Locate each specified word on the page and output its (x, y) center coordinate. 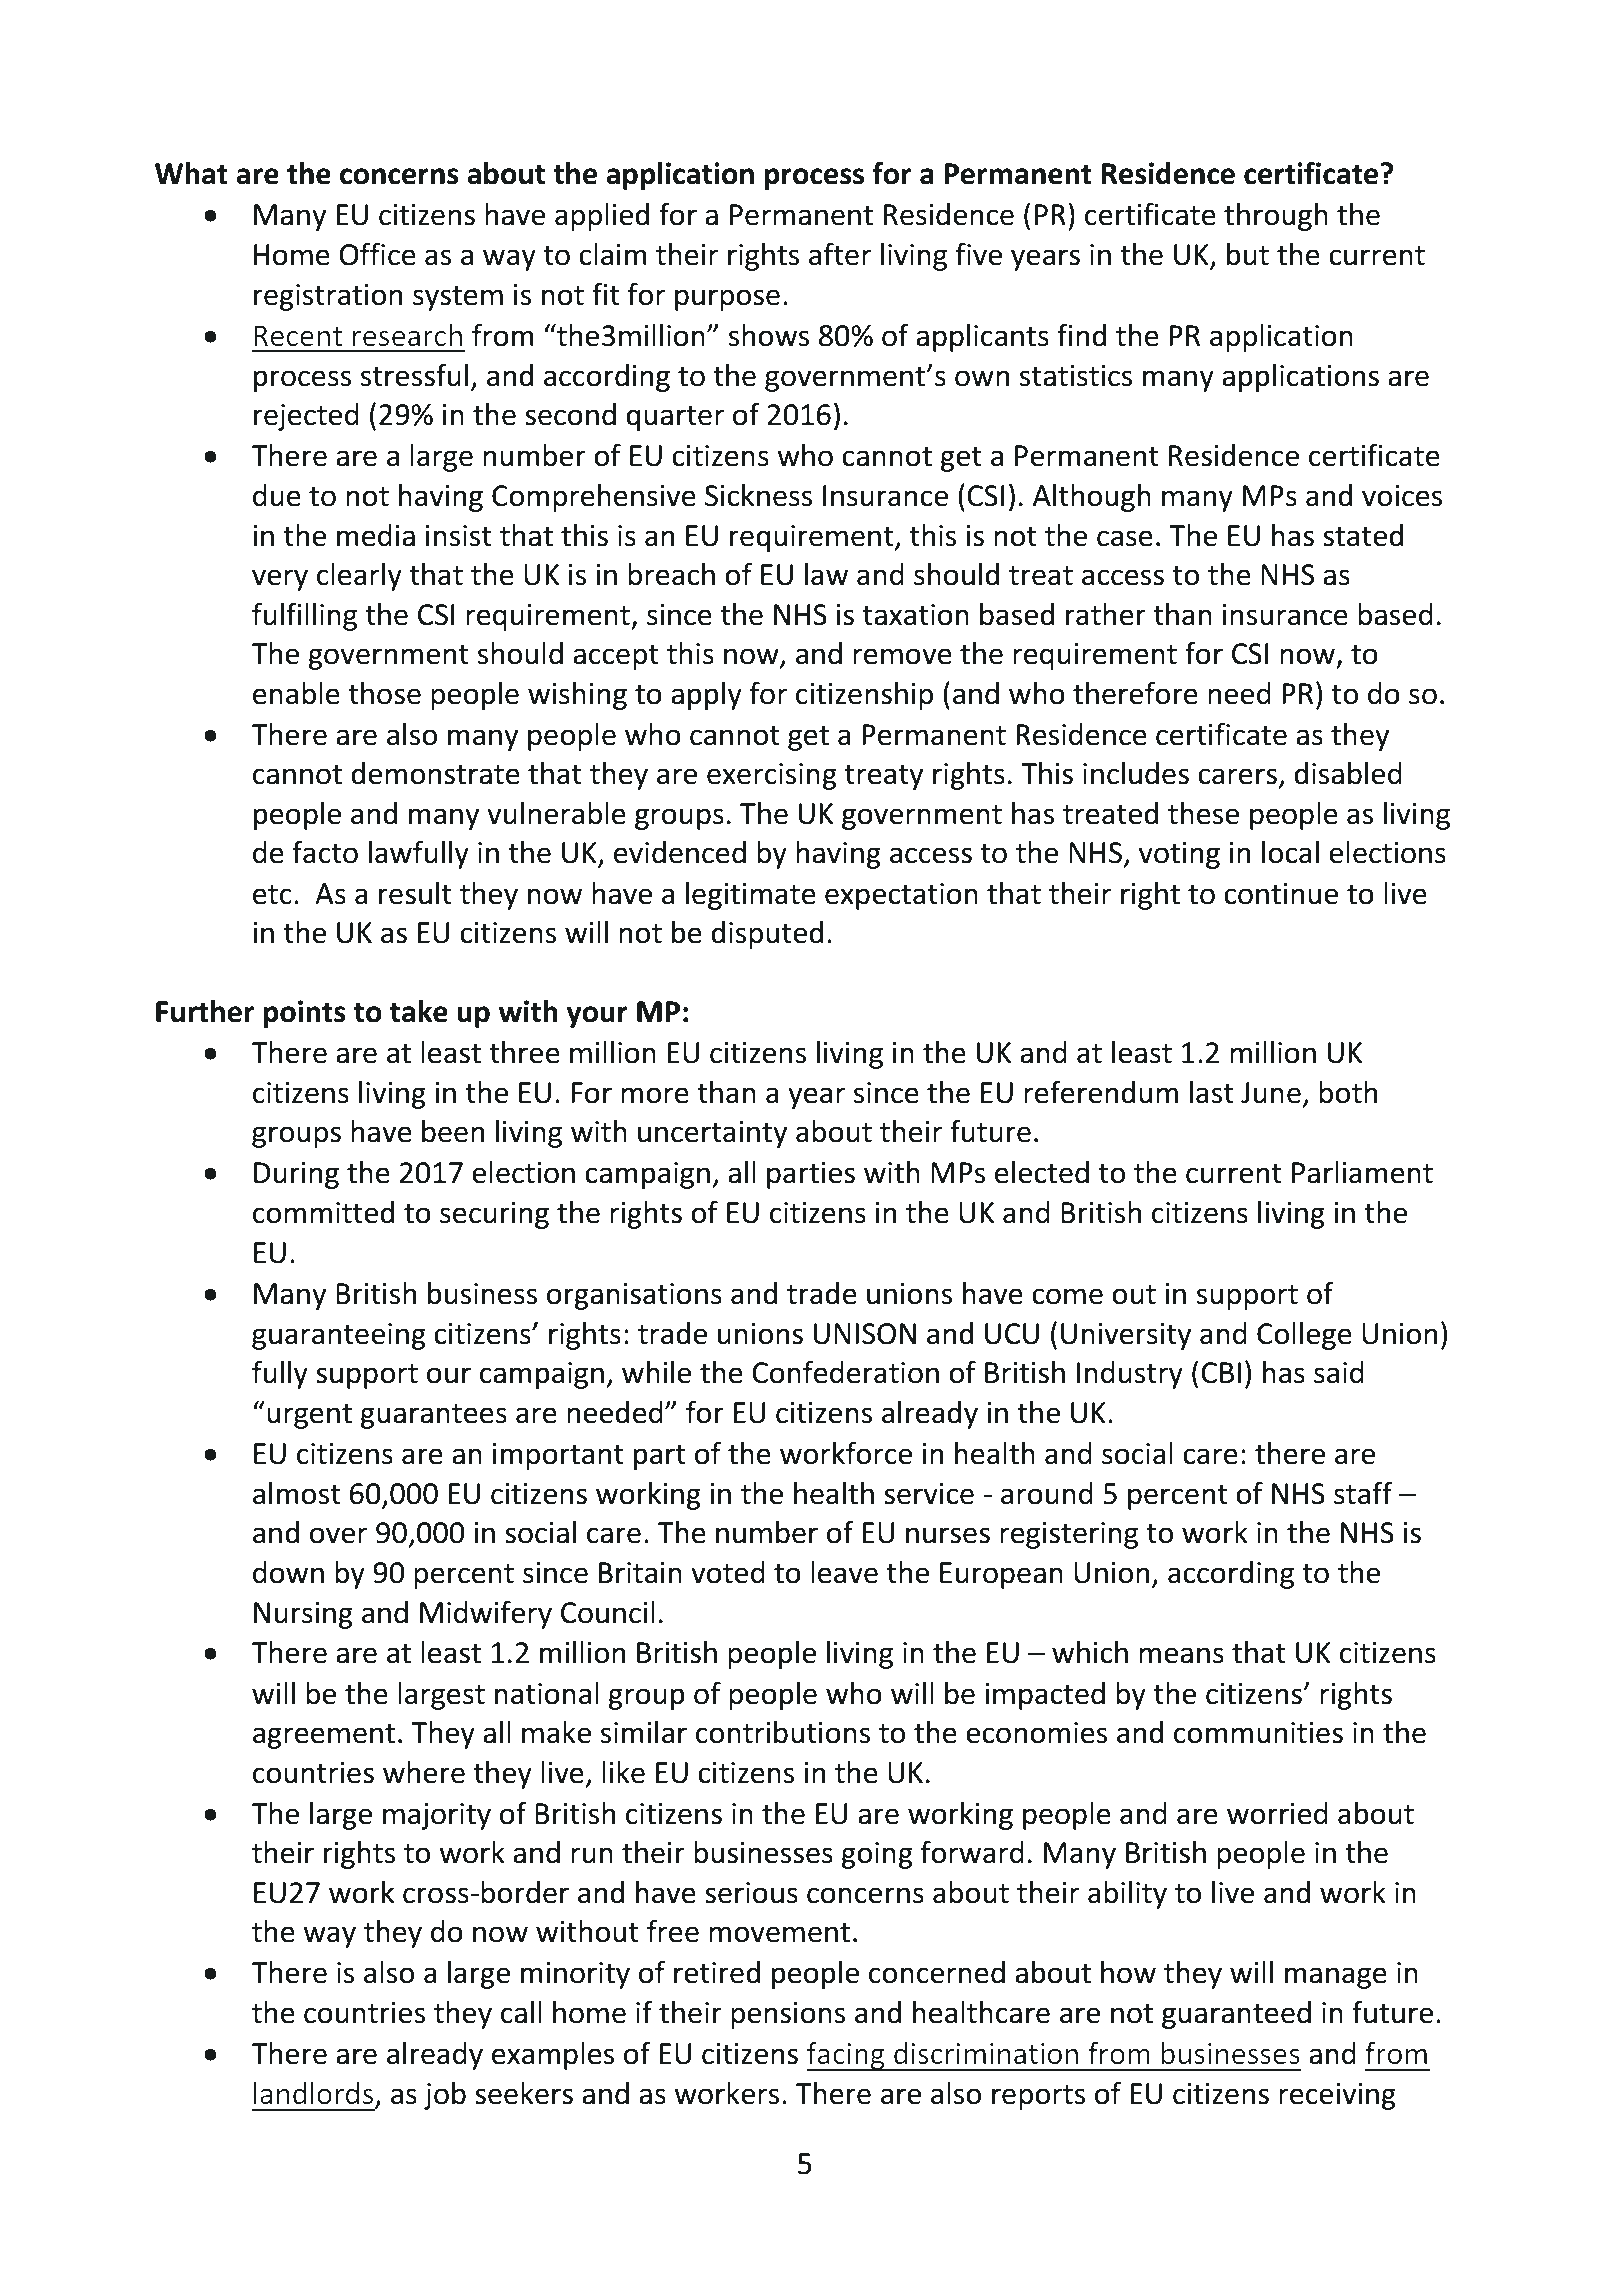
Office (377, 254)
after (840, 254)
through (1276, 217)
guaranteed (1236, 2015)
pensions (788, 2015)
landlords (315, 2094)
